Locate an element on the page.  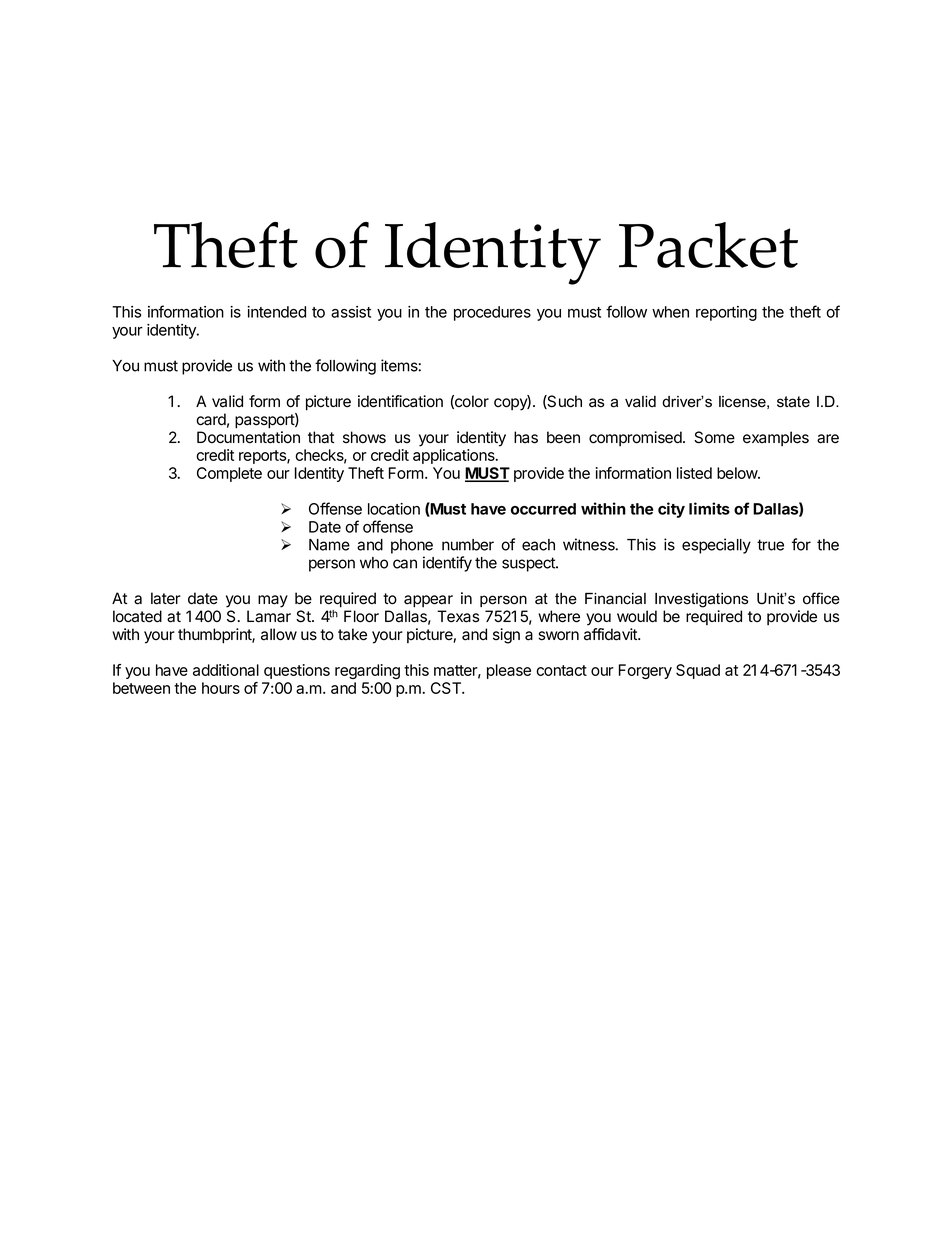
procedures is located at coordinates (492, 313).
